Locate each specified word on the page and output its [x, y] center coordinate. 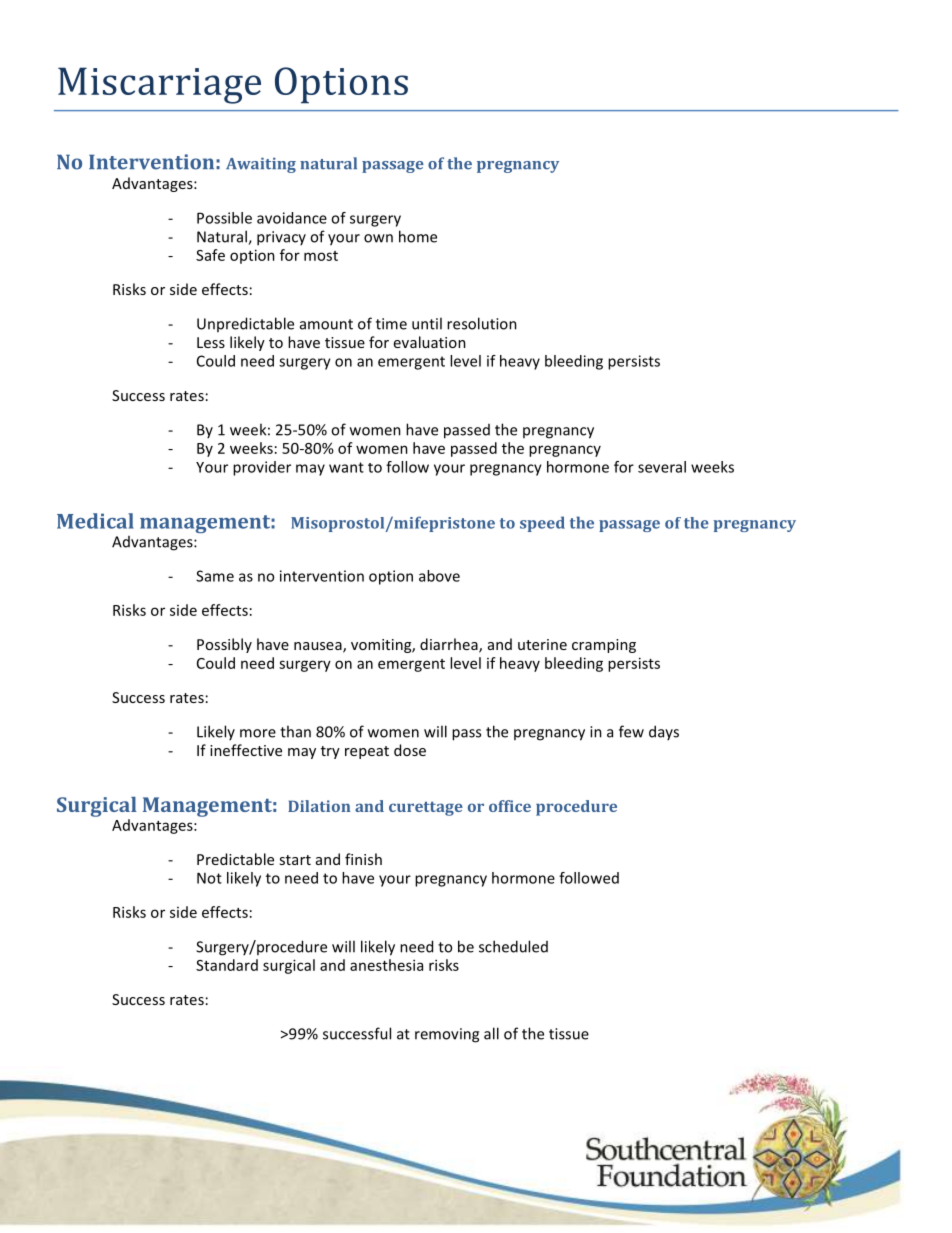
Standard [227, 965]
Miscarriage [159, 85]
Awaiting [261, 165]
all [491, 1033]
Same [215, 576]
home [418, 236]
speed [542, 524]
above [439, 576]
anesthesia [386, 965]
